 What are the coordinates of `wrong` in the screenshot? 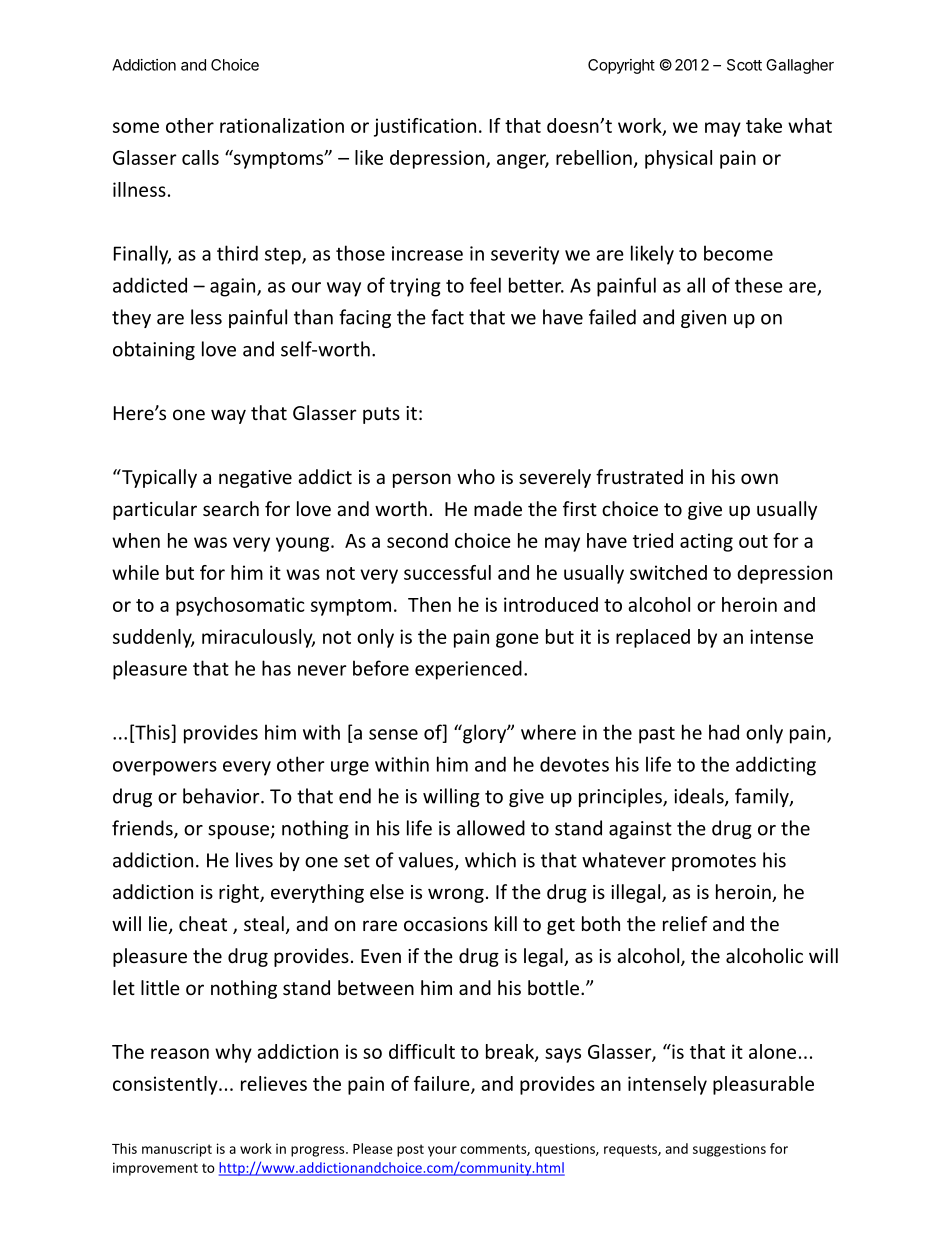 It's located at (456, 895).
